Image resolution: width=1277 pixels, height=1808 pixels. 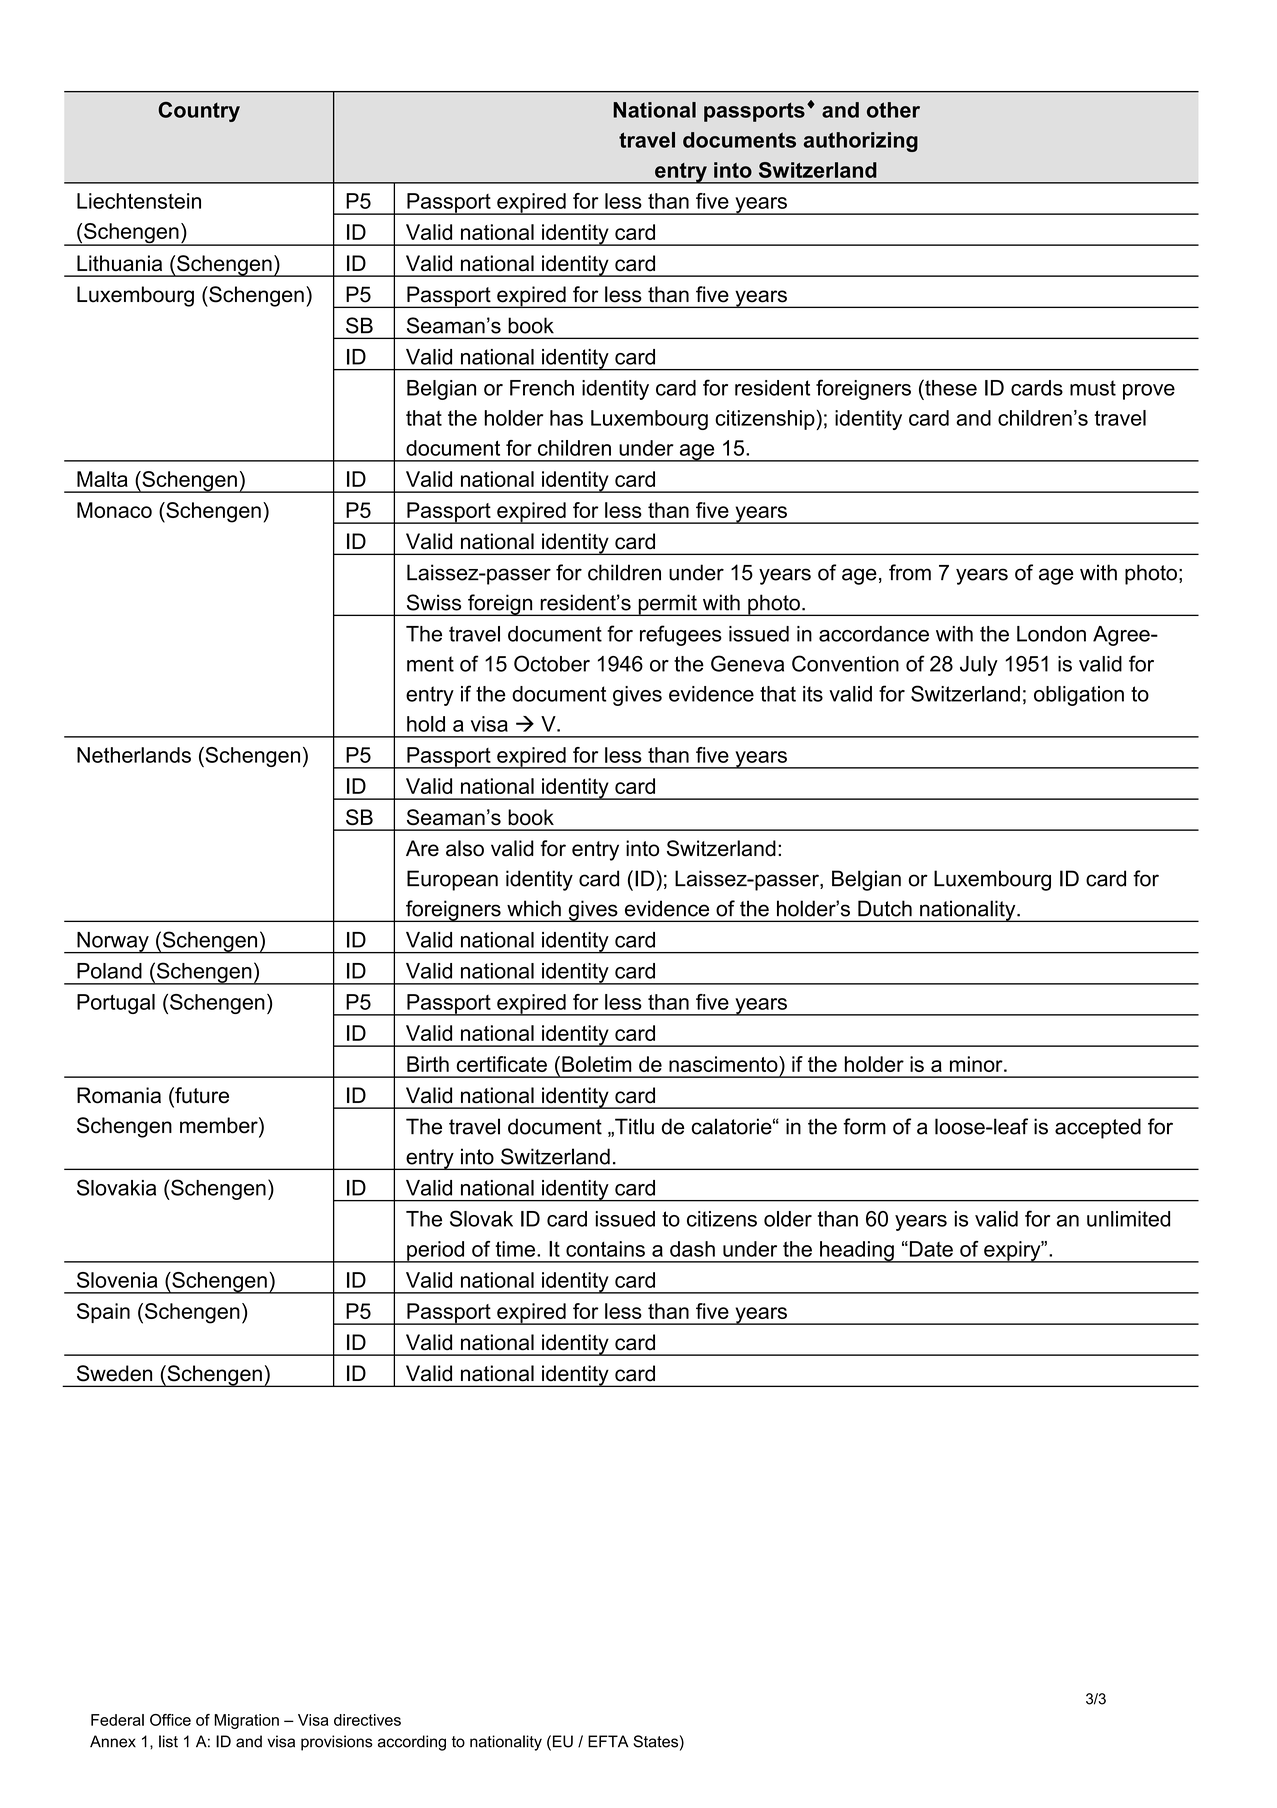 What do you see at coordinates (114, 510) in the screenshot?
I see `Monaco` at bounding box center [114, 510].
